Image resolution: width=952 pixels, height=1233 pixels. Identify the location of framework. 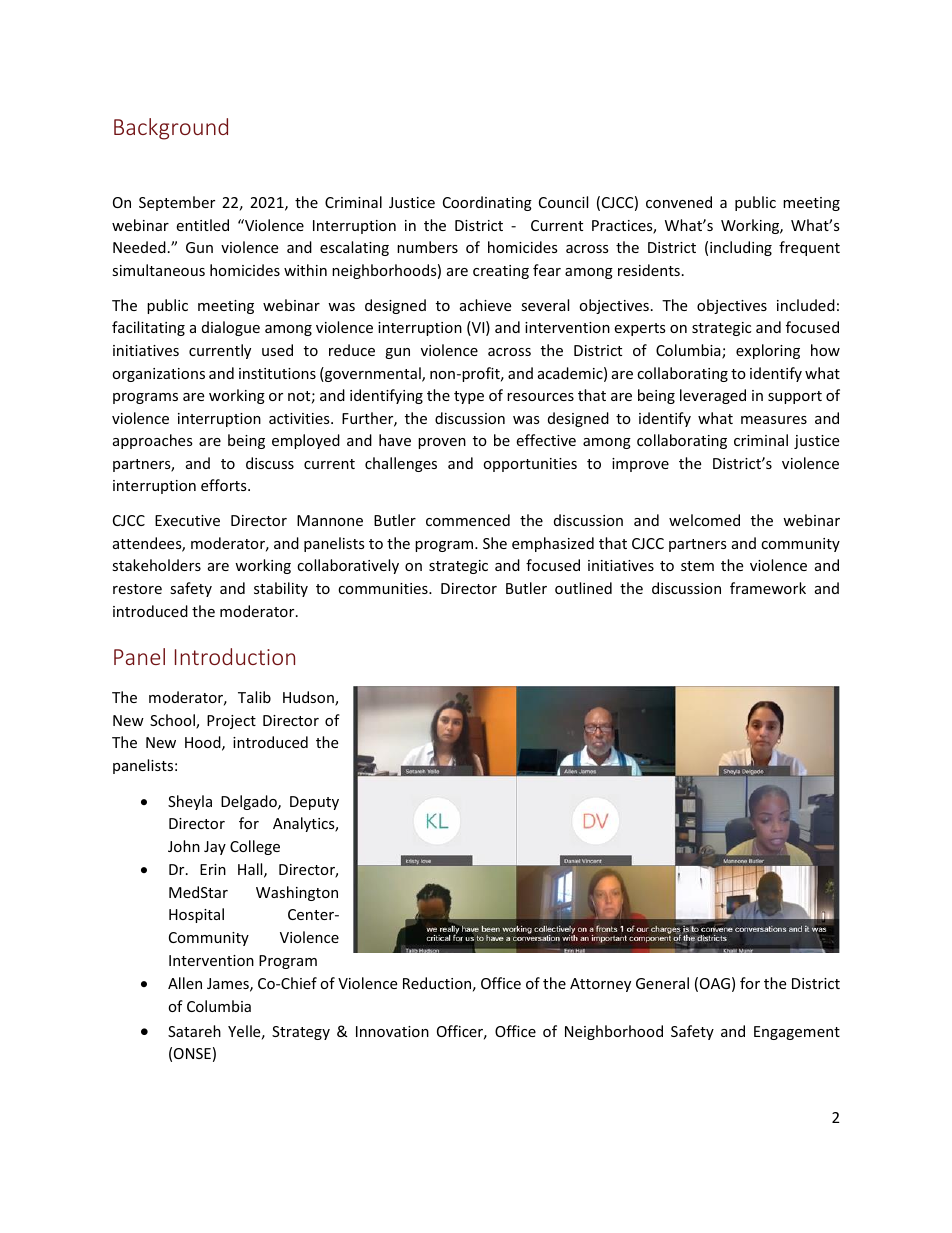
(768, 588).
